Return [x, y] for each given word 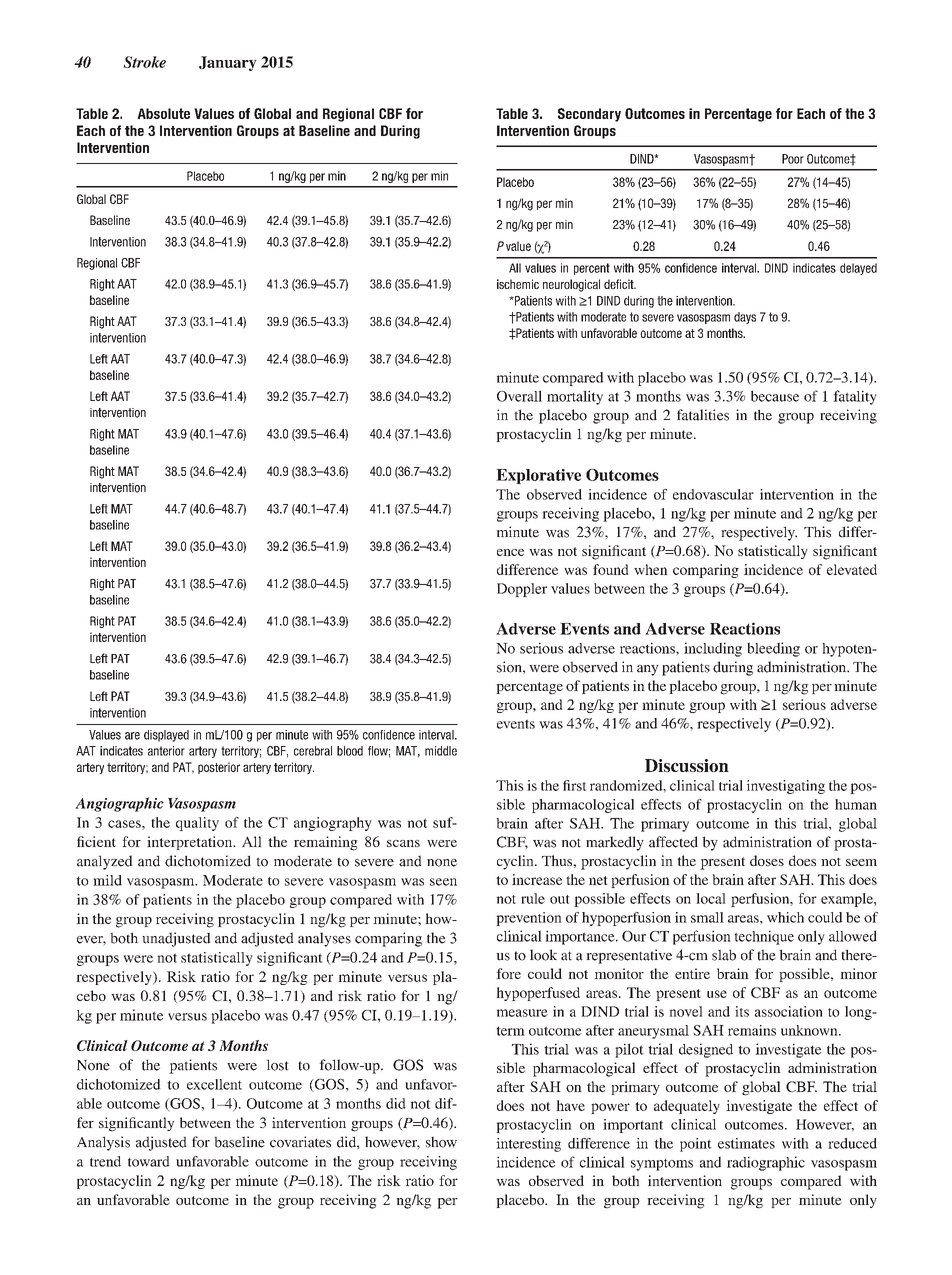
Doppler [522, 590]
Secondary [589, 115]
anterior [166, 751]
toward [149, 1161]
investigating [786, 787]
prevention [529, 919]
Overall [519, 396]
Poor [793, 159]
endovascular [713, 494]
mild [107, 880]
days [745, 318]
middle [441, 751]
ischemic [518, 284]
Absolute [163, 113]
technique [764, 937]
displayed [166, 736]
